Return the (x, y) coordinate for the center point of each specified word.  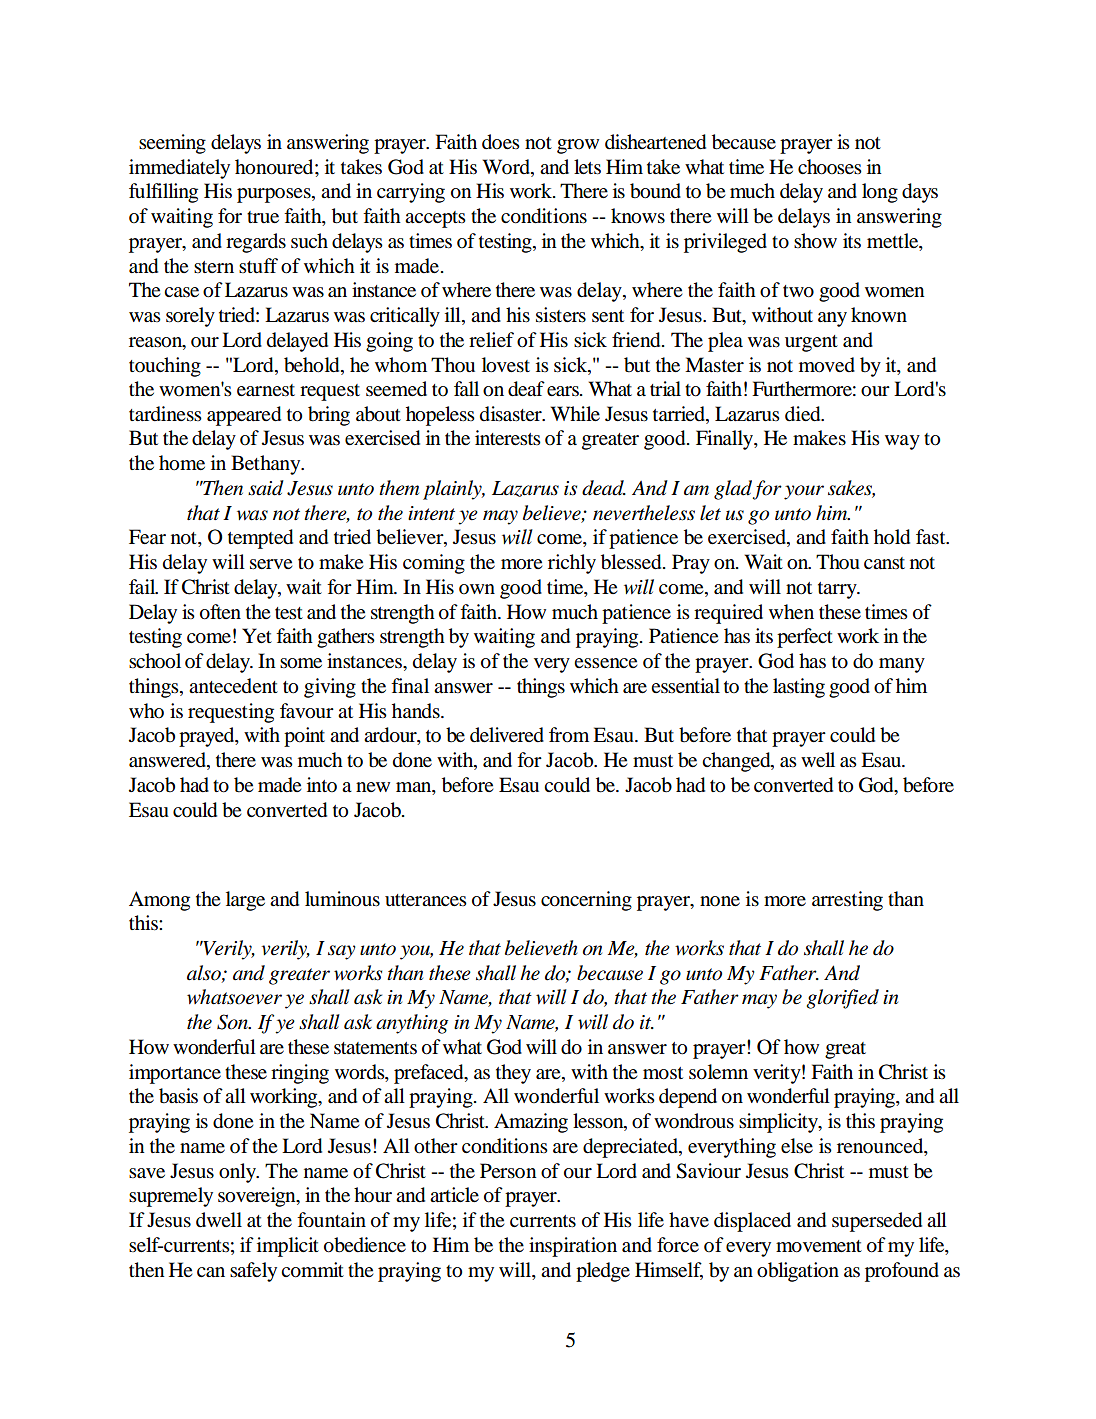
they (513, 1074)
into (322, 784)
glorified (842, 999)
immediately (179, 169)
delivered (507, 735)
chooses (830, 167)
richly (572, 564)
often (220, 612)
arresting (847, 901)
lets (587, 167)
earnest (266, 390)
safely (253, 1272)
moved (827, 365)
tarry (838, 590)
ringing (300, 1074)
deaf (526, 389)
